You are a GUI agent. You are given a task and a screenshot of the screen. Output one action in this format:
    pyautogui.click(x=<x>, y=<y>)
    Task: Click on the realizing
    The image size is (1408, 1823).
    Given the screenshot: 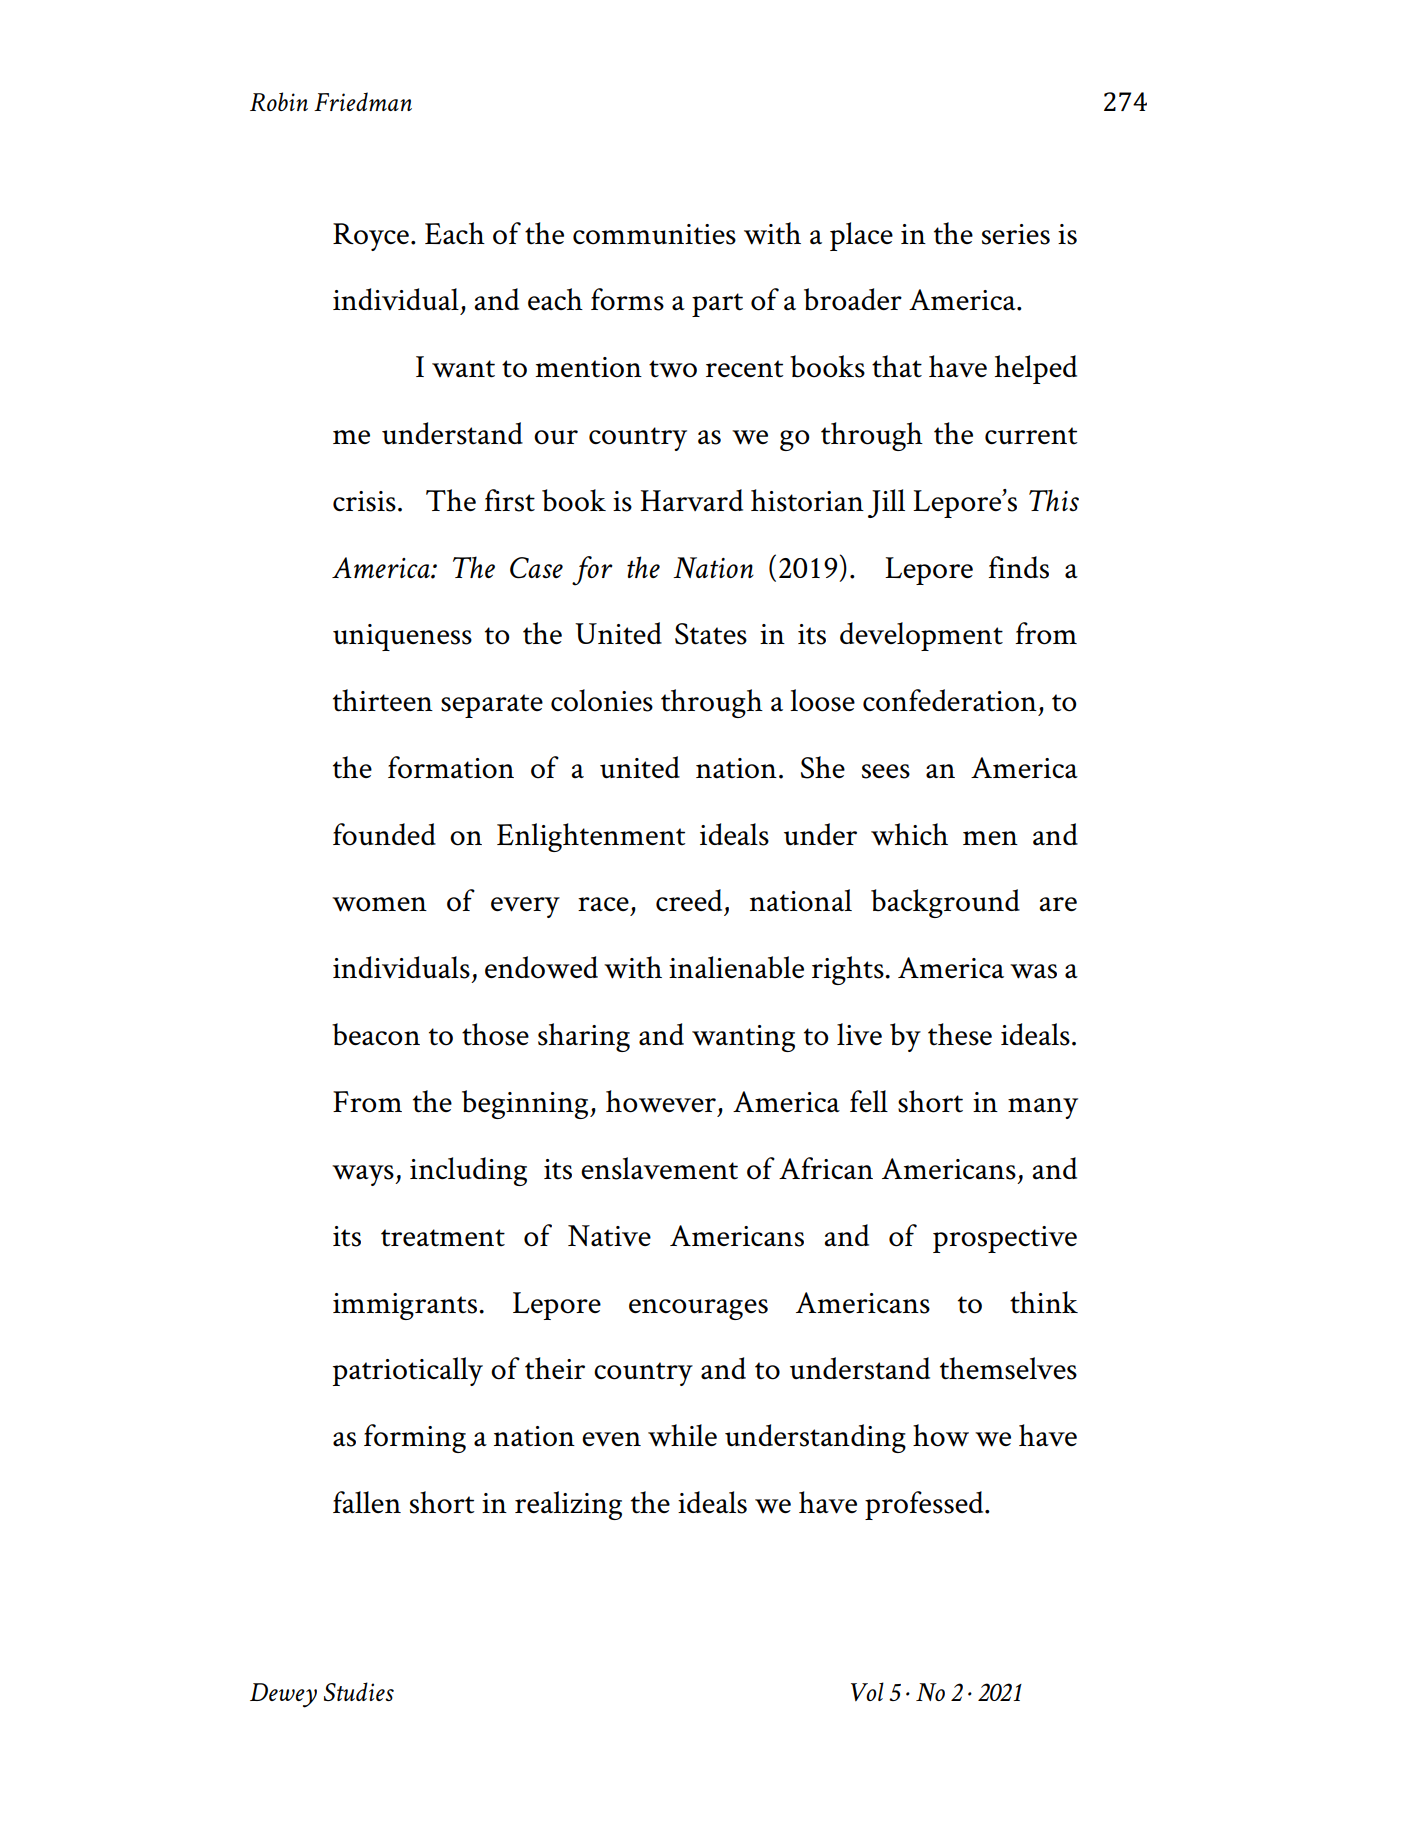 What is the action you would take?
    pyautogui.click(x=568, y=1505)
